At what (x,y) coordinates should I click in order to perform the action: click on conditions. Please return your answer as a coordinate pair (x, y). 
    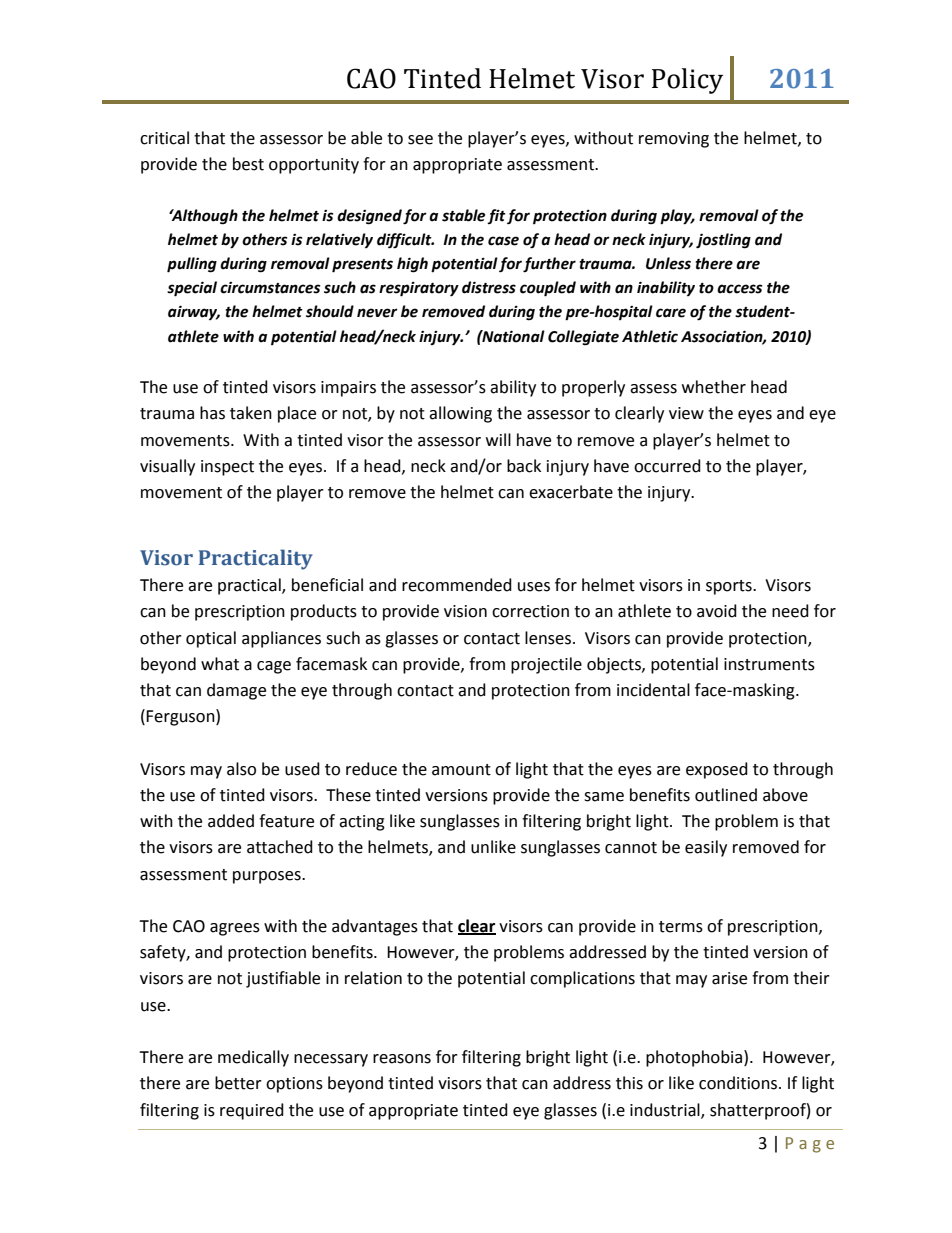
    Looking at the image, I should click on (739, 1083).
